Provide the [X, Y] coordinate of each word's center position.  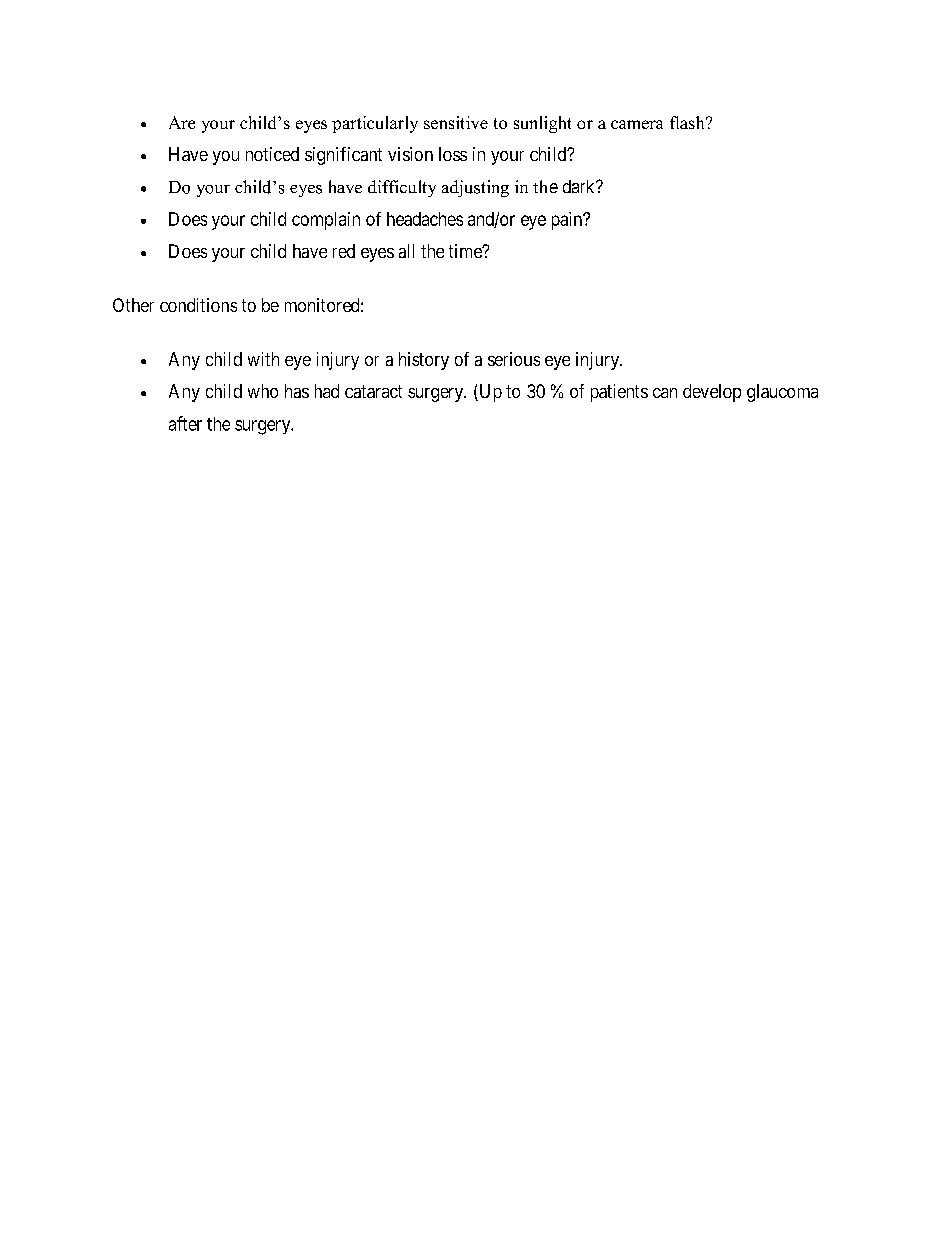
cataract [373, 391]
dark [580, 186]
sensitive [456, 122]
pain [568, 221]
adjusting [475, 188]
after [185, 423]
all [406, 251]
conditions [198, 305]
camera [637, 124]
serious [514, 359]
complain [326, 221]
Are [182, 122]
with [263, 359]
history [424, 361]
